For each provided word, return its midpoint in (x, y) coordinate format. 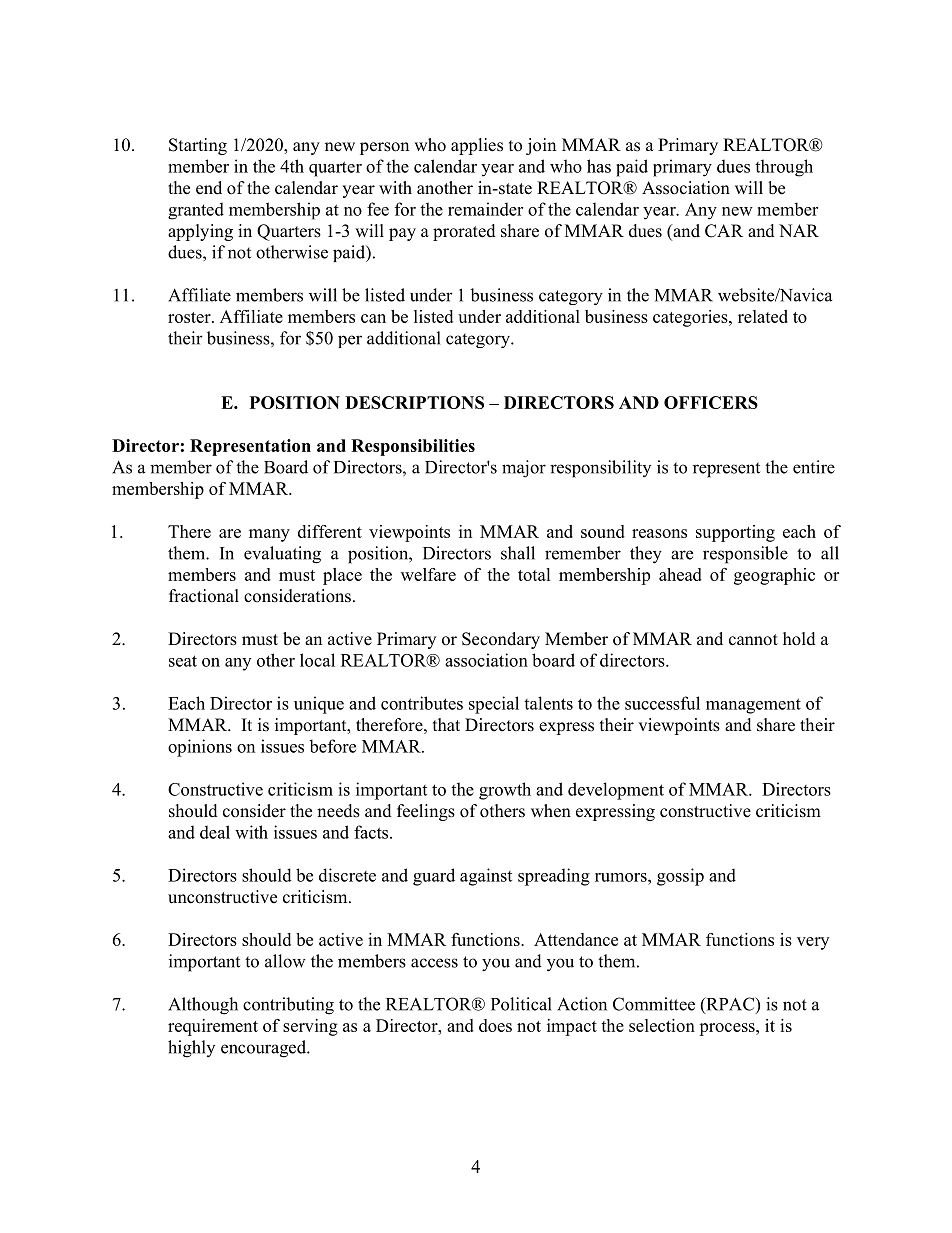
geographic (774, 576)
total (534, 574)
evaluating (282, 555)
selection (662, 1025)
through (784, 168)
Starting (198, 146)
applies (477, 146)
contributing (288, 1006)
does (495, 1025)
